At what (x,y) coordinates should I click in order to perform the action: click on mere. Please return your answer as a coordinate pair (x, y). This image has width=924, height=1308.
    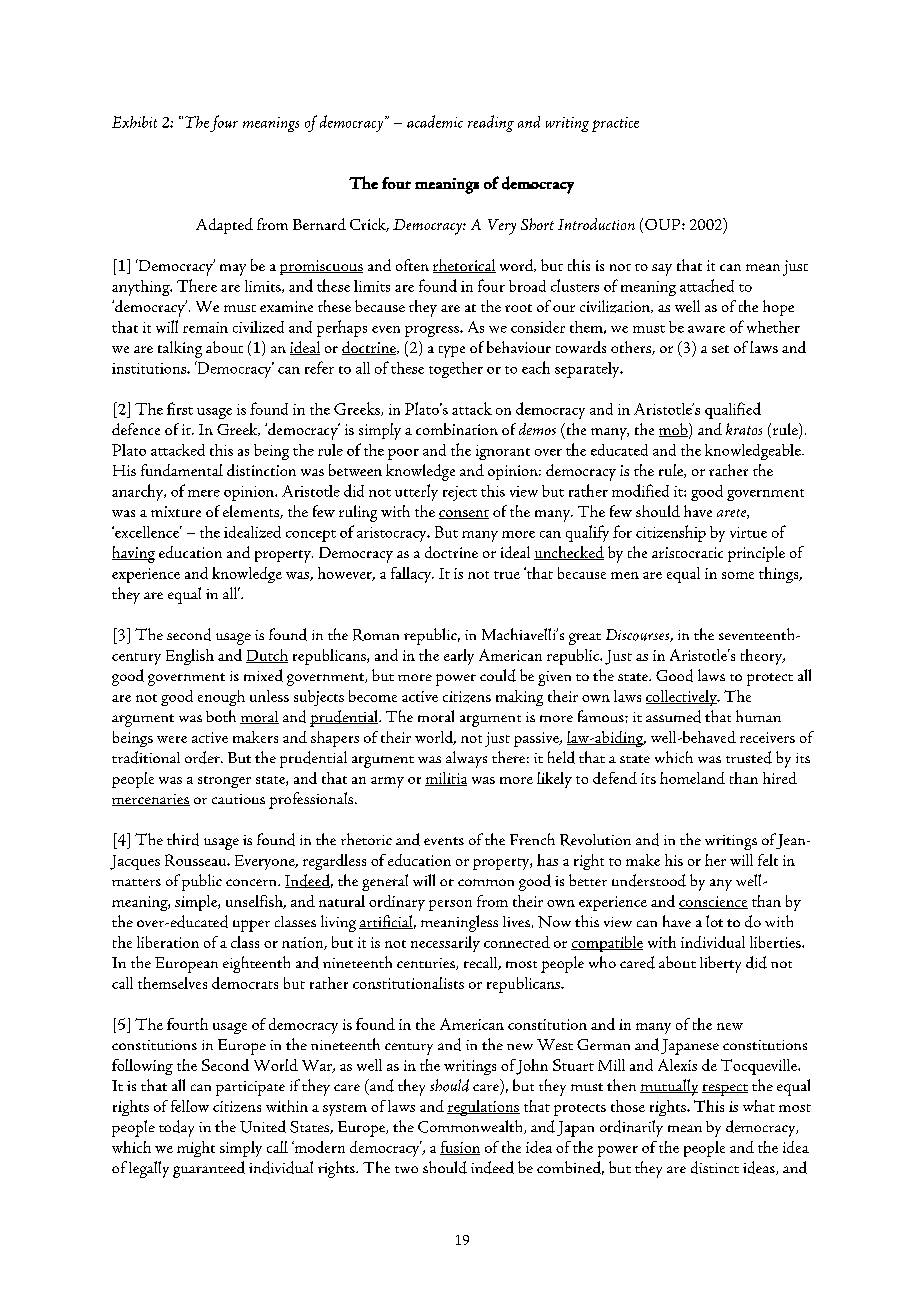
    Looking at the image, I should click on (204, 493).
